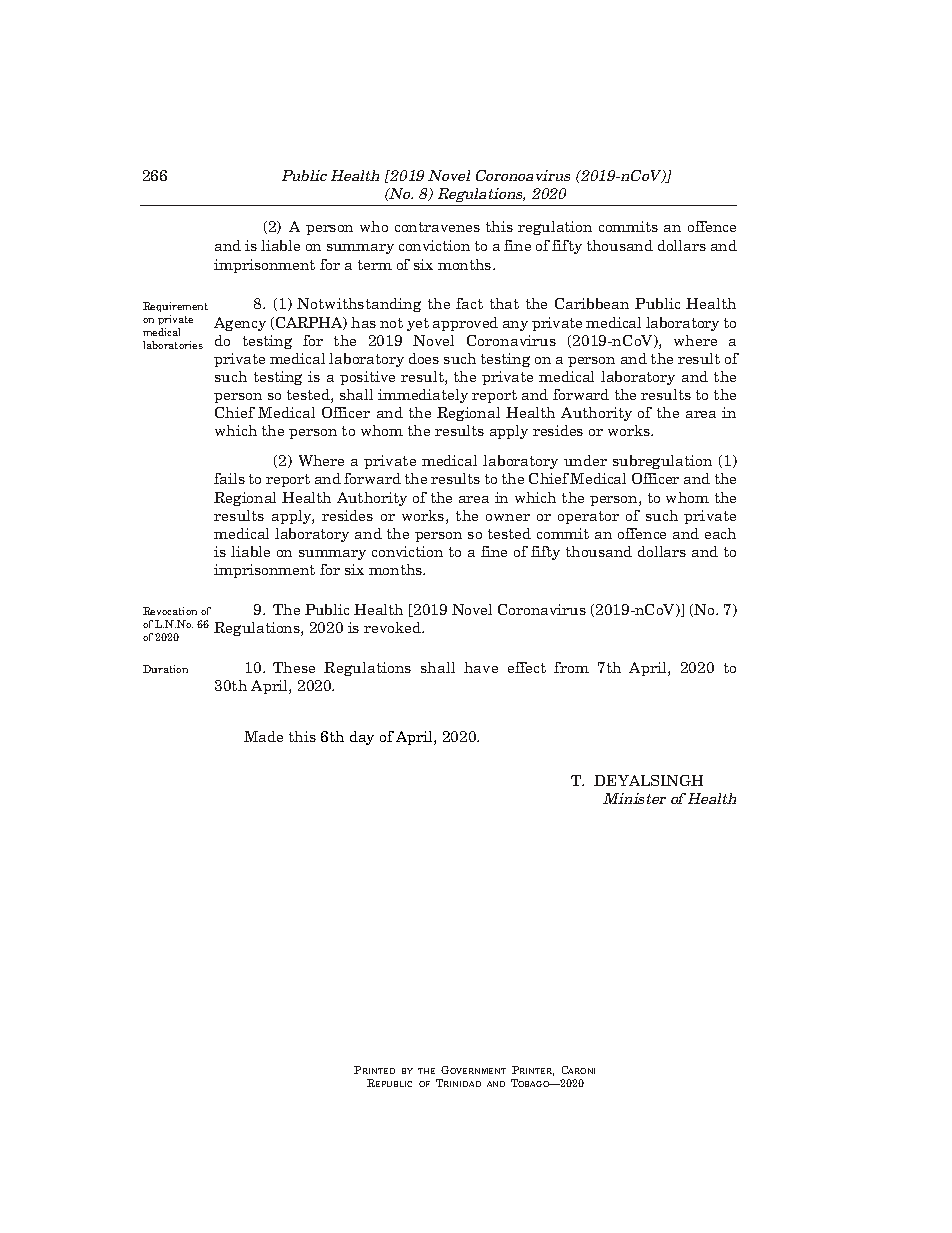 The image size is (952, 1233). Describe the element at coordinates (720, 533) in the image. I see `each` at that location.
